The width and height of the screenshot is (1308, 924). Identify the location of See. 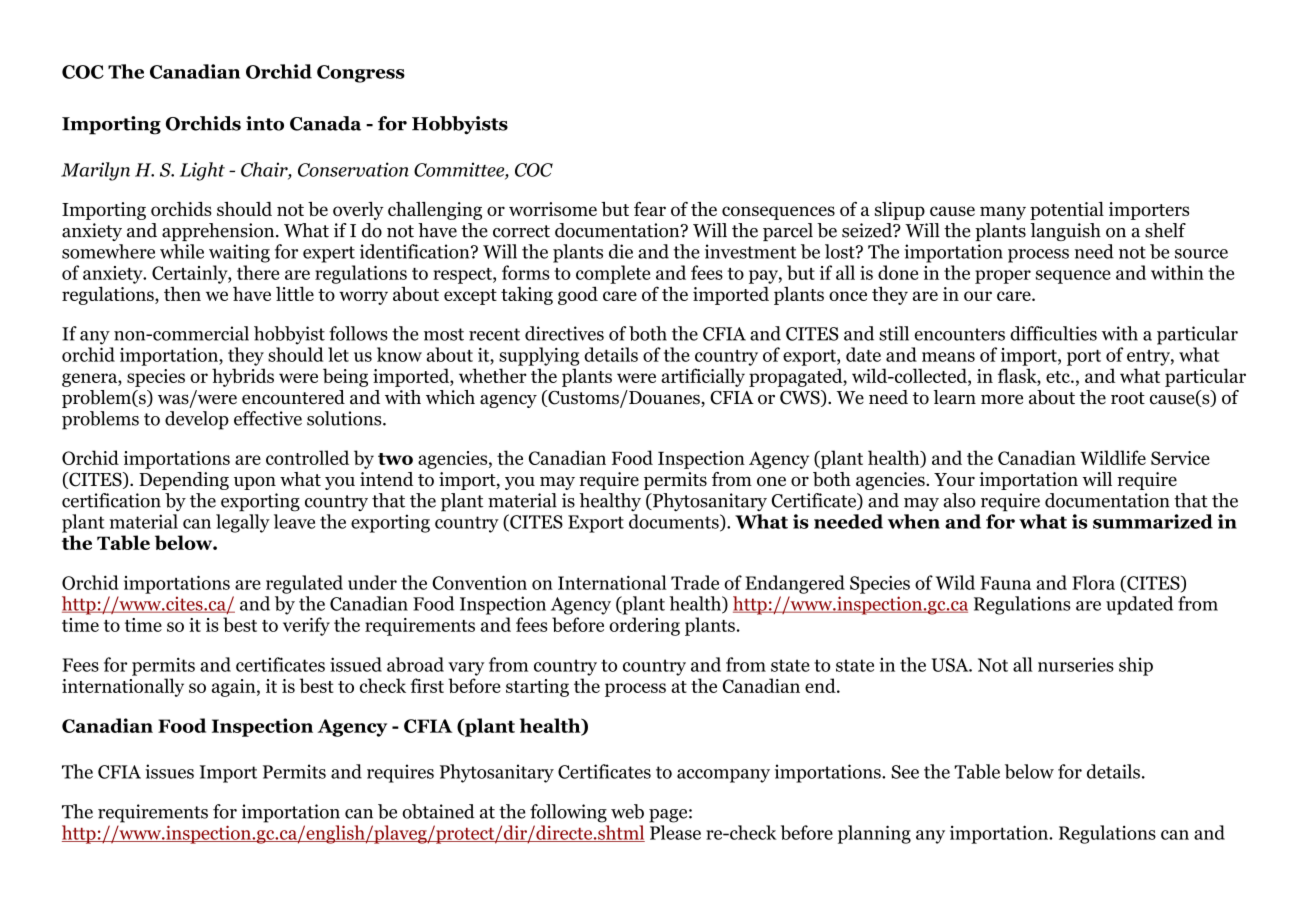
(905, 772).
